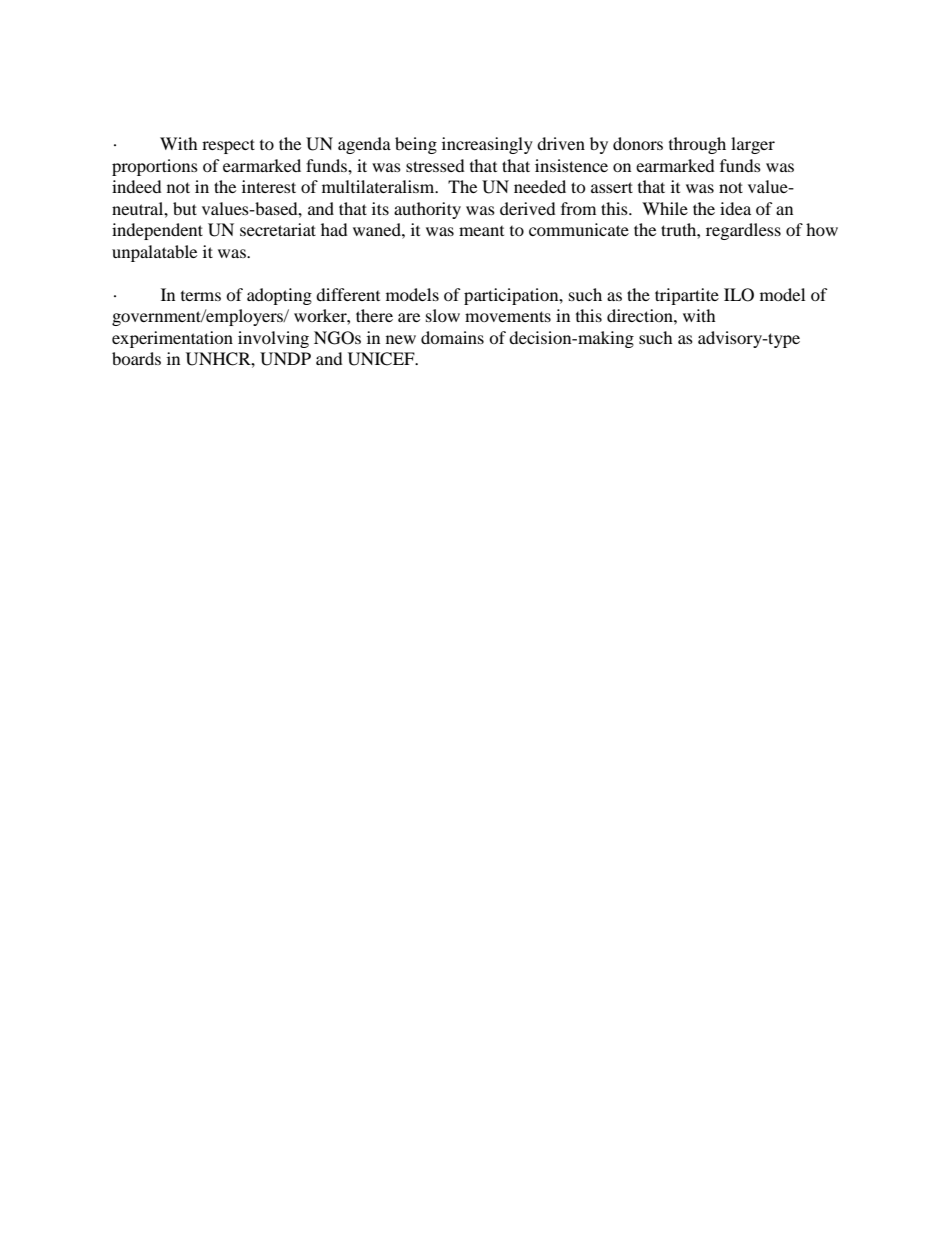 The height and width of the screenshot is (1233, 952). What do you see at coordinates (735, 208) in the screenshot?
I see `idea` at bounding box center [735, 208].
